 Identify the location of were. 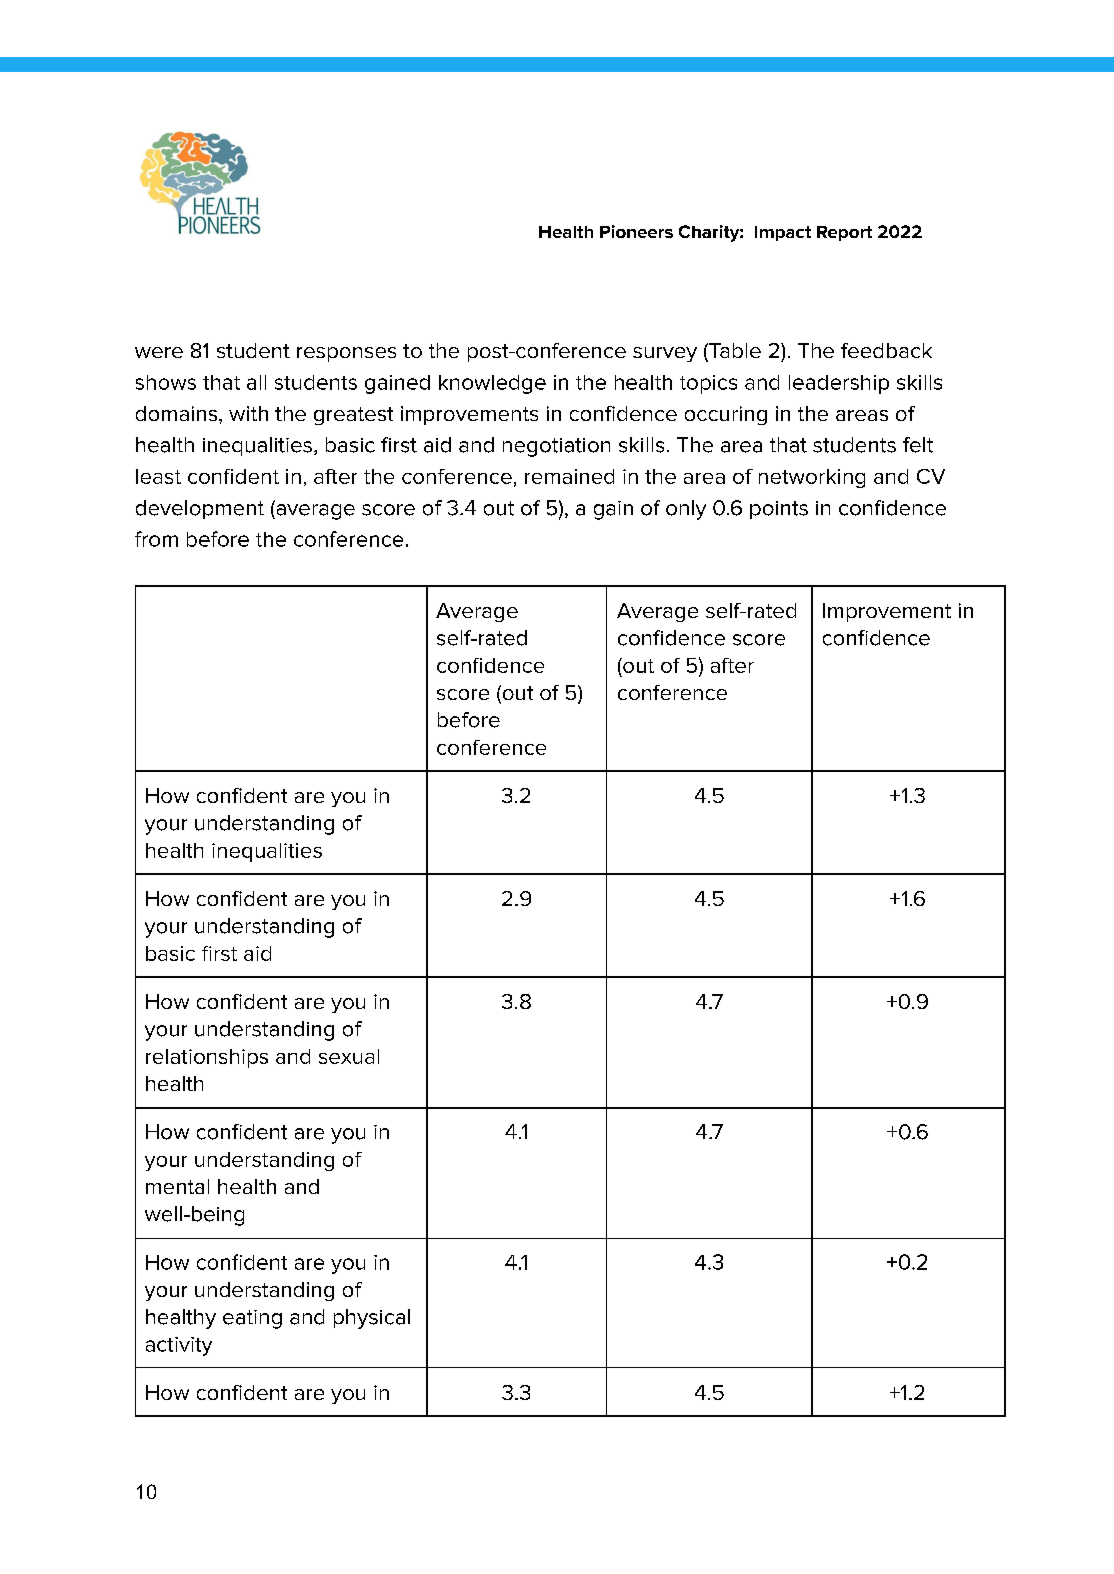
(159, 352).
